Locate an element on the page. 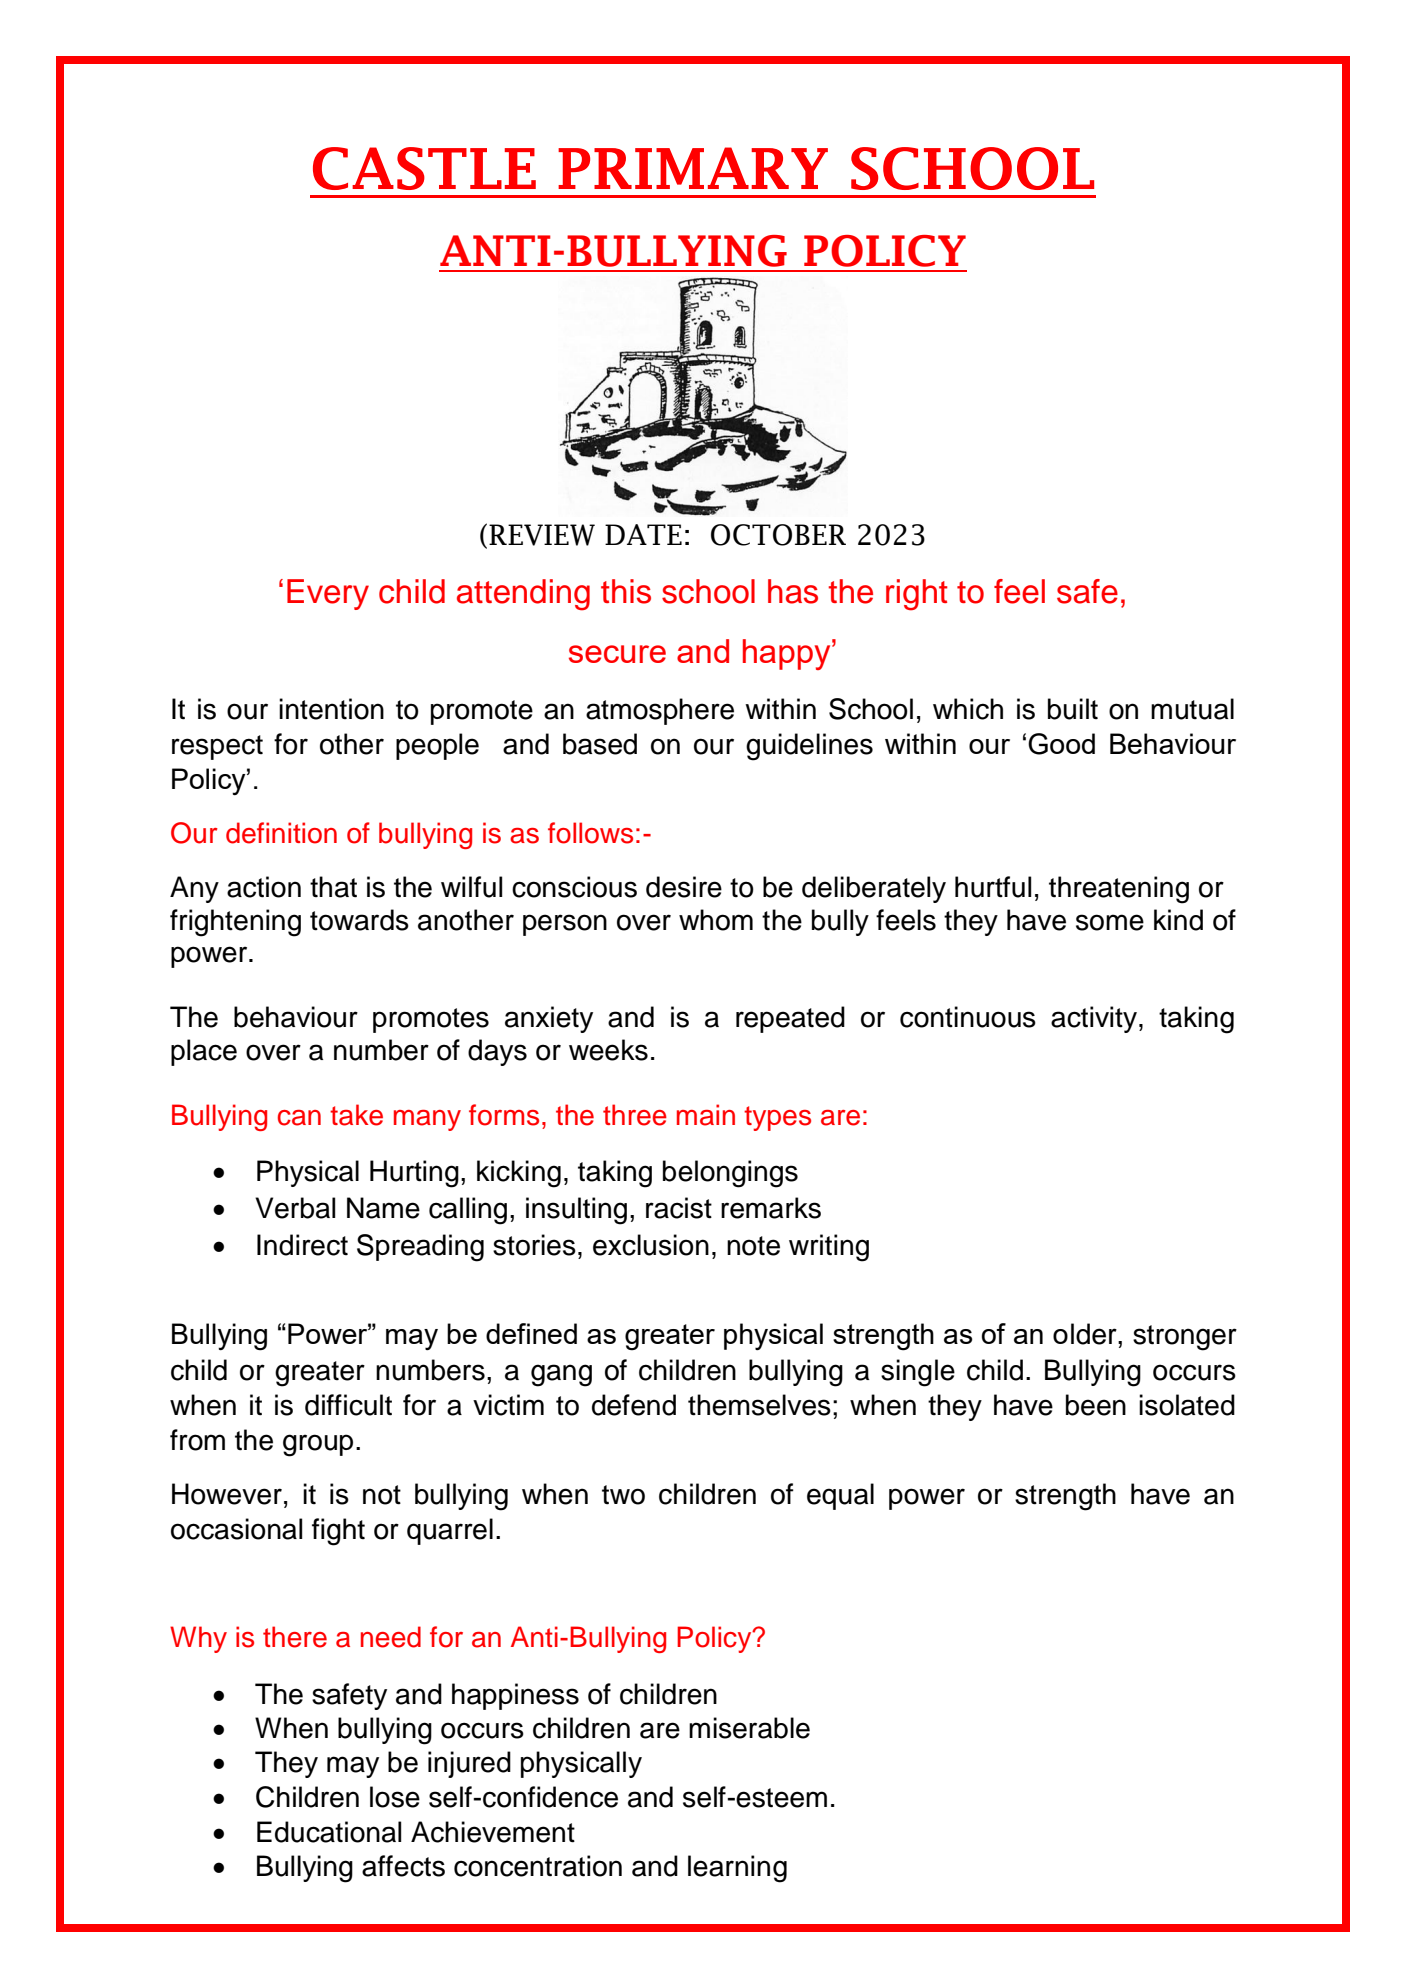 This image has height=1988, width=1406. learning is located at coordinates (737, 1869).
